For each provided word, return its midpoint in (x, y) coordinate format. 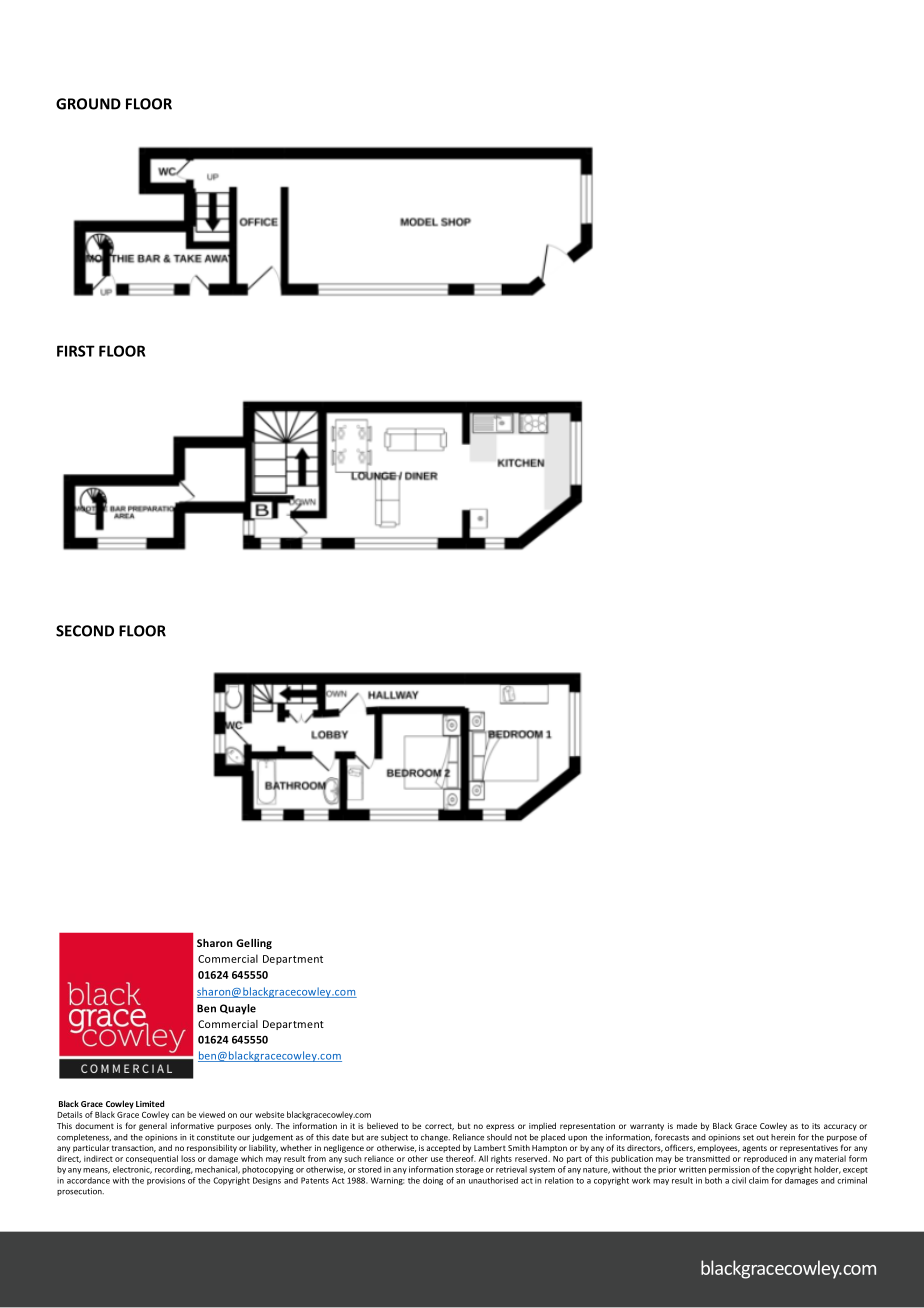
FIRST (76, 351)
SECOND (85, 631)
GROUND (88, 104)
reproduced (765, 1159)
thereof (461, 1158)
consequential (152, 1159)
